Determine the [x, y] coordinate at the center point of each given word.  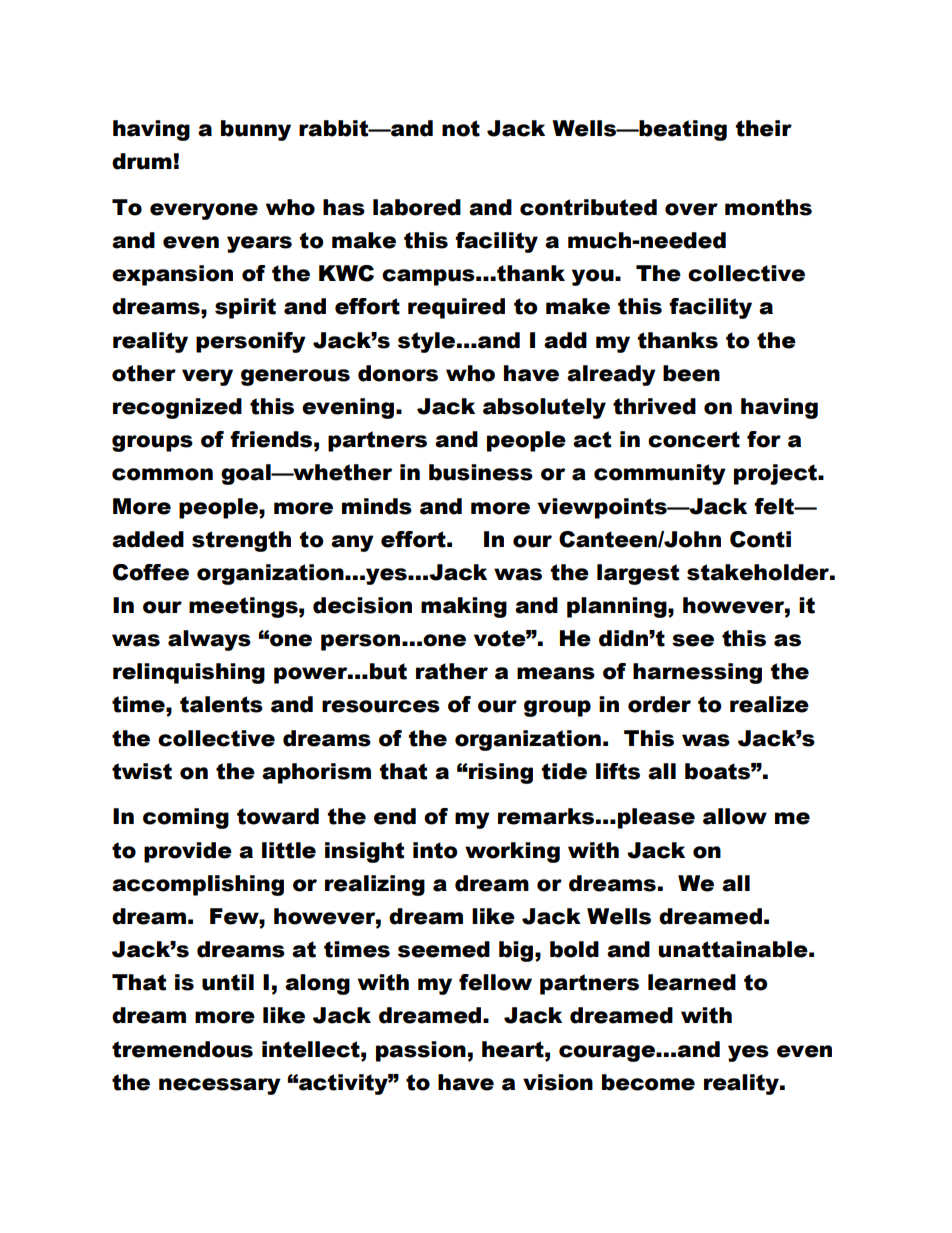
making [464, 607]
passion [421, 1051]
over [691, 209]
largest [638, 574]
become [648, 1082]
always [209, 640]
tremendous [182, 1049]
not [461, 128]
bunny [256, 130]
